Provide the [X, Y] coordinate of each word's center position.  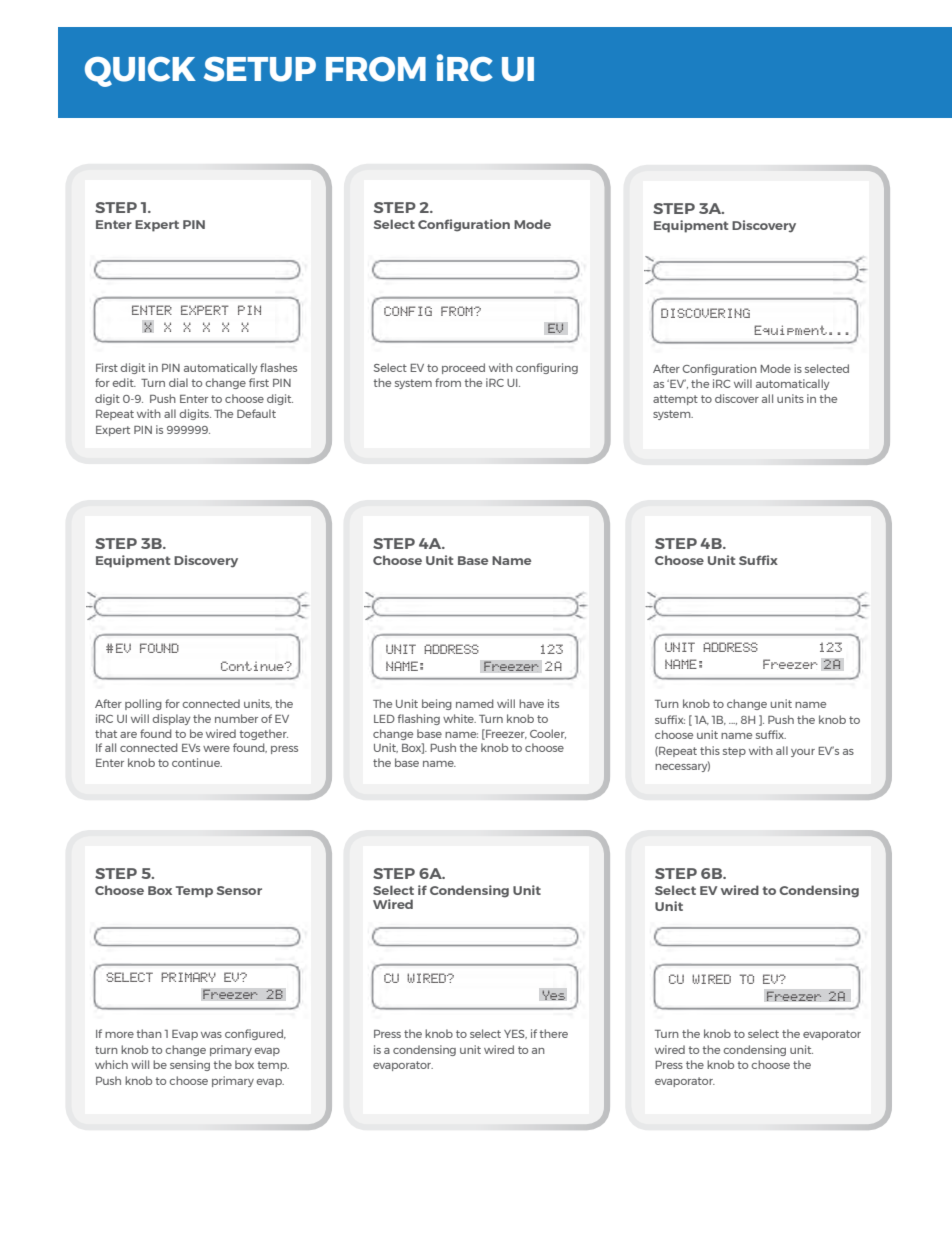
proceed [463, 368]
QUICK [140, 71]
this [710, 750]
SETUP [260, 69]
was [211, 1035]
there [553, 1033]
